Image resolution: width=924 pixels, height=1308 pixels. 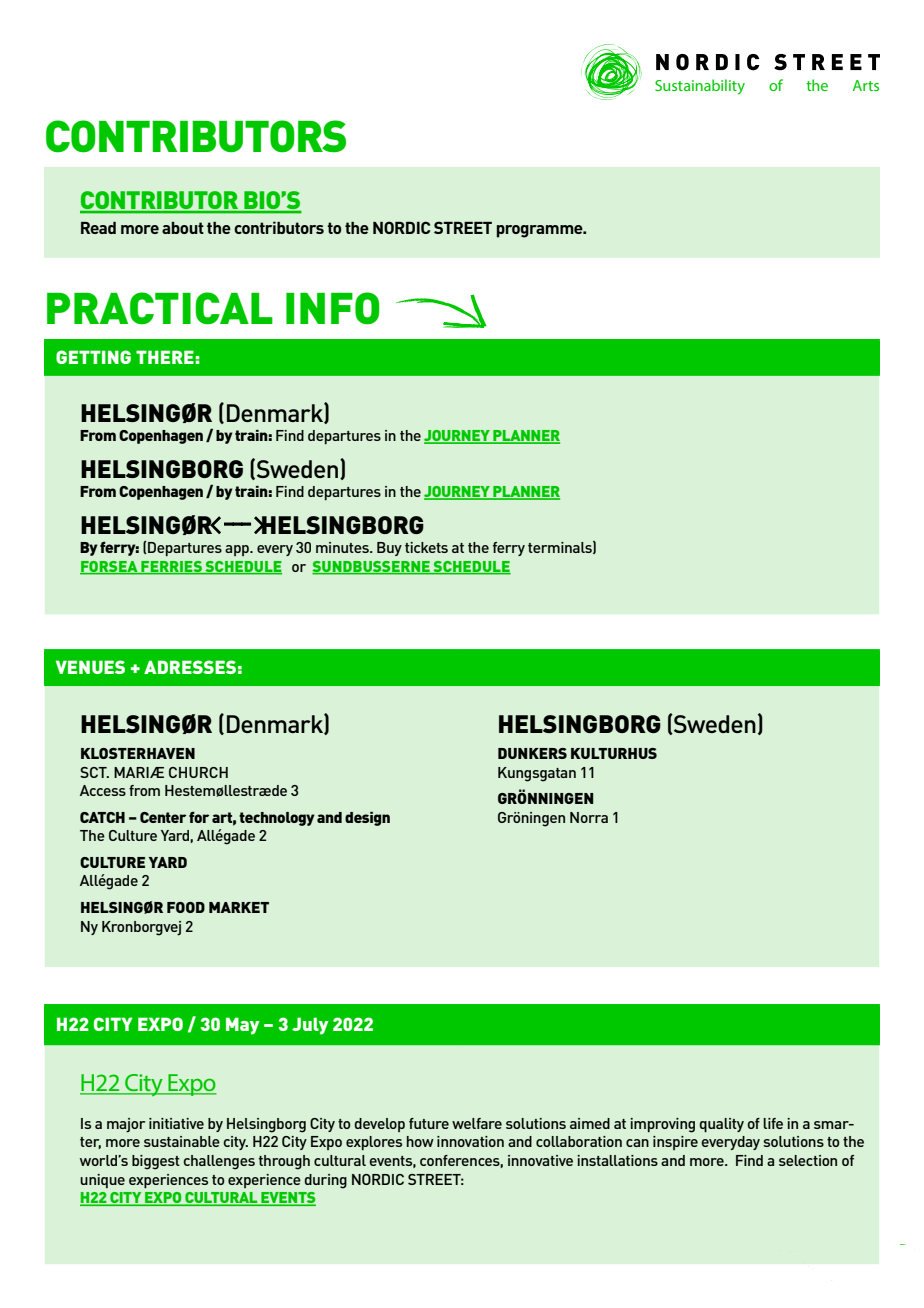 What do you see at coordinates (426, 547) in the document?
I see `tickets` at bounding box center [426, 547].
